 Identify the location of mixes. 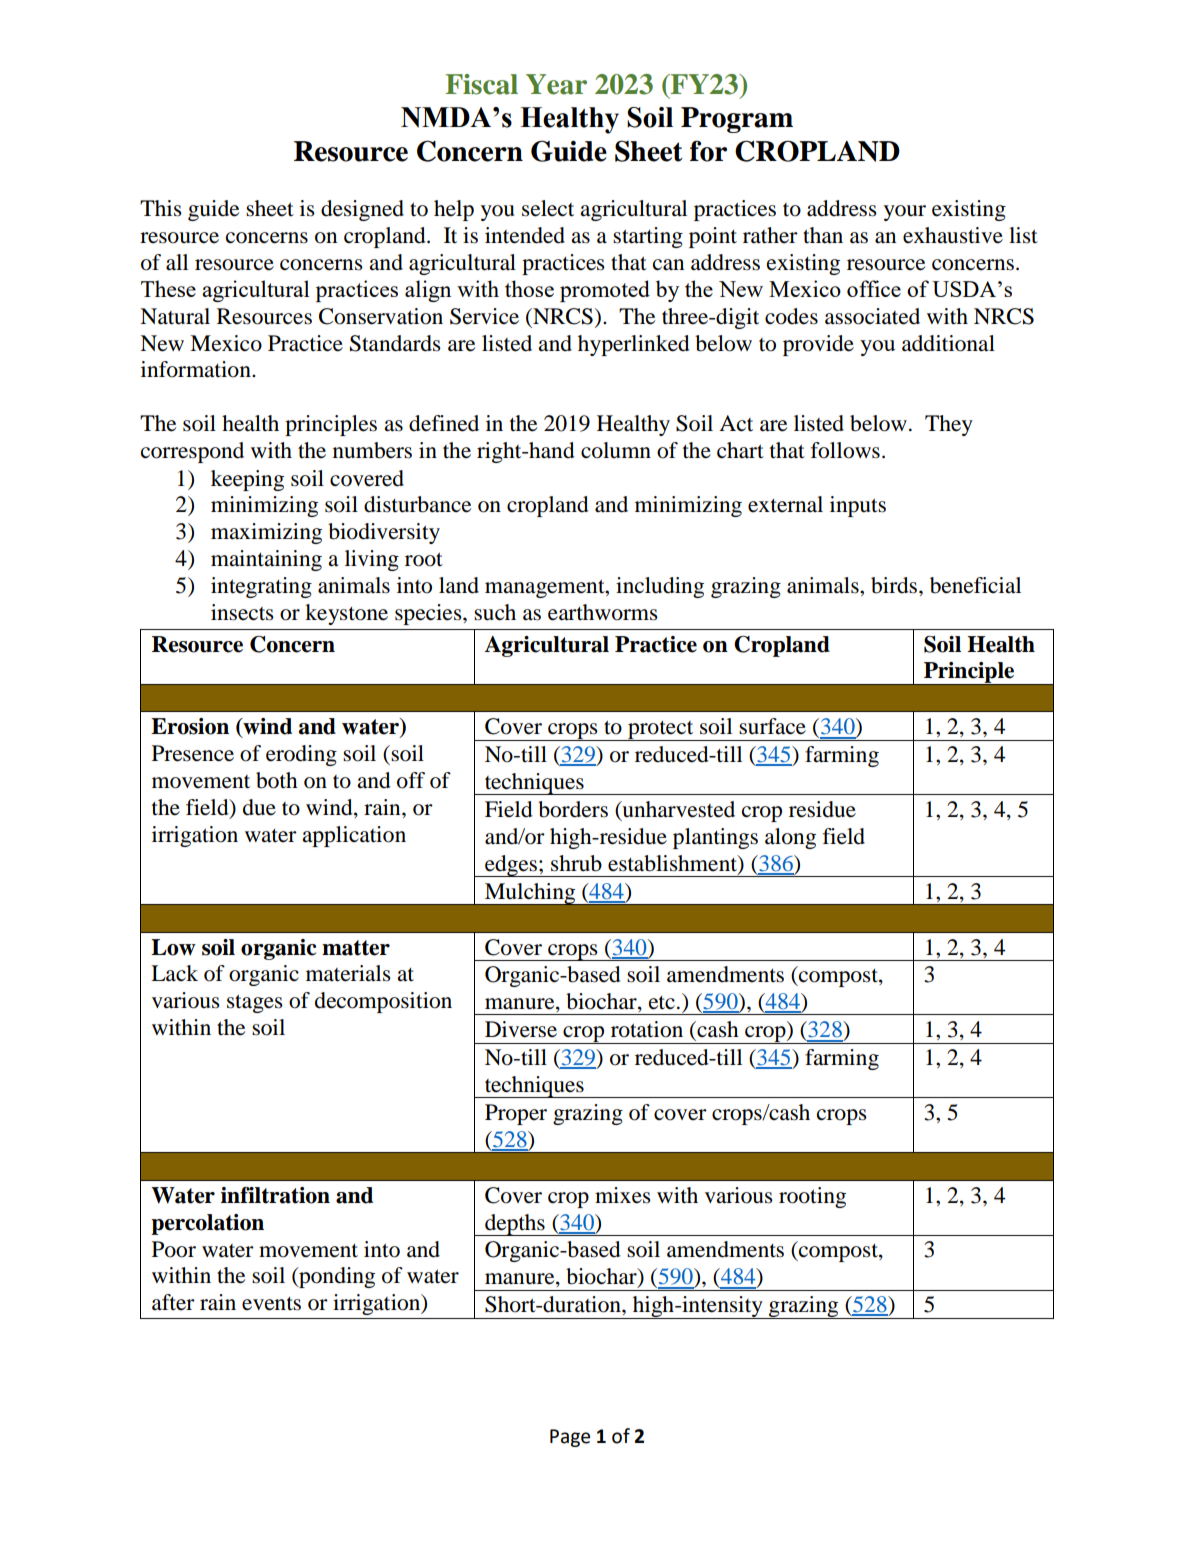
(623, 1195).
